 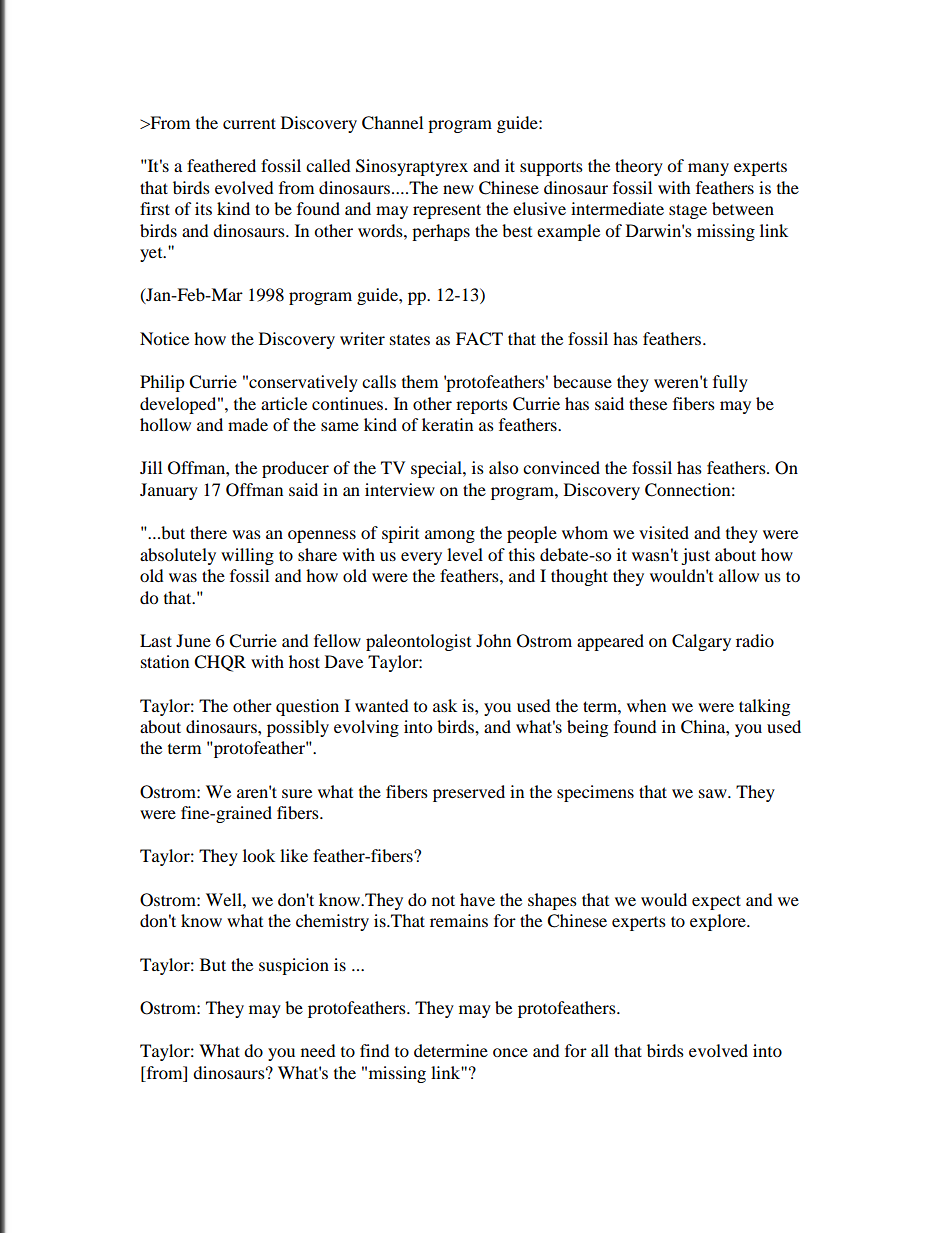 I want to click on once, so click(x=510, y=1052).
